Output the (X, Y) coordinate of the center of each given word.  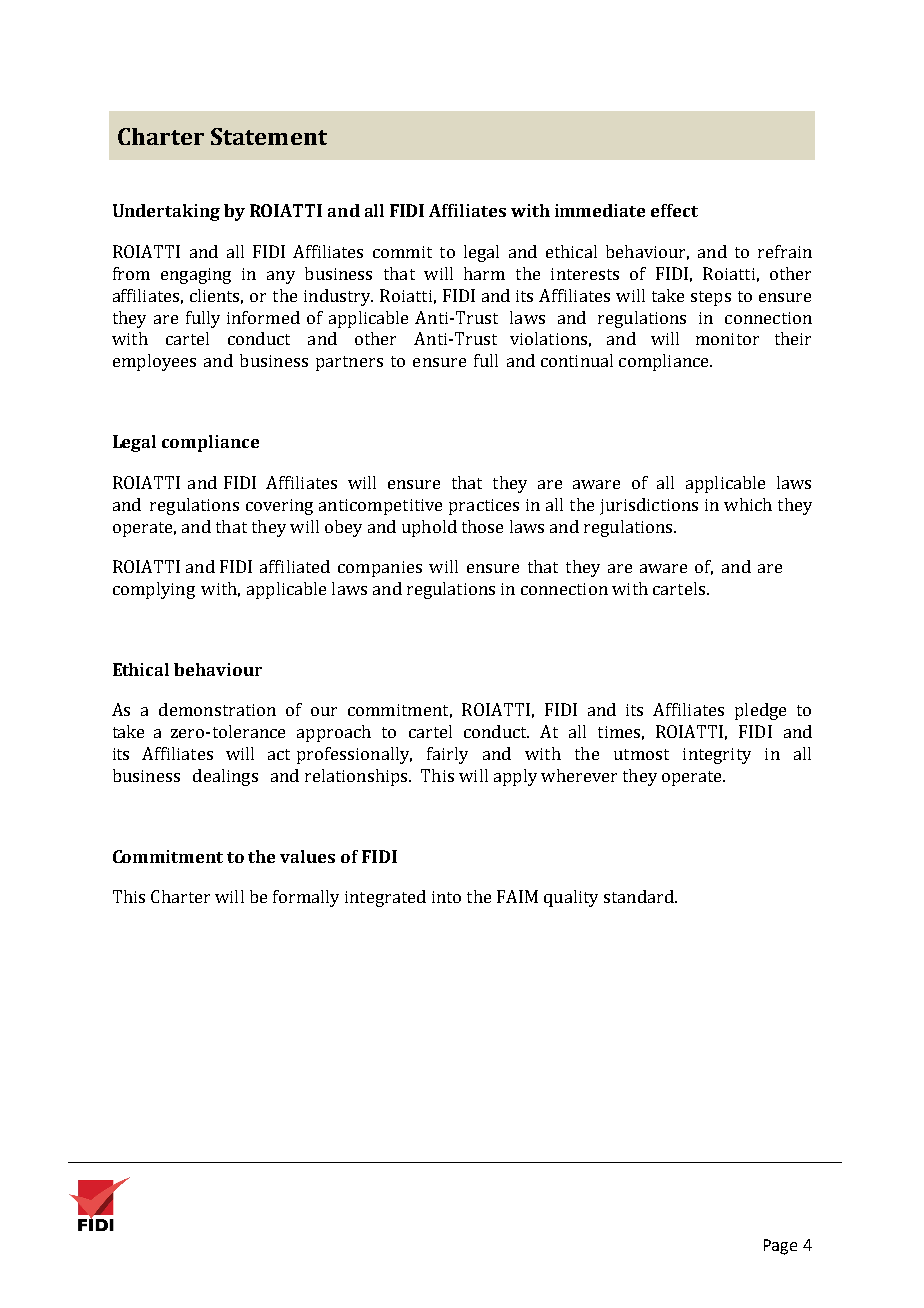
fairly (447, 755)
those (482, 526)
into (446, 897)
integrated (385, 898)
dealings (225, 777)
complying (154, 590)
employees (154, 362)
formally (306, 898)
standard (640, 896)
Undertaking (166, 212)
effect (674, 210)
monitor (727, 339)
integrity (717, 756)
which (748, 504)
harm (484, 273)
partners (349, 363)
